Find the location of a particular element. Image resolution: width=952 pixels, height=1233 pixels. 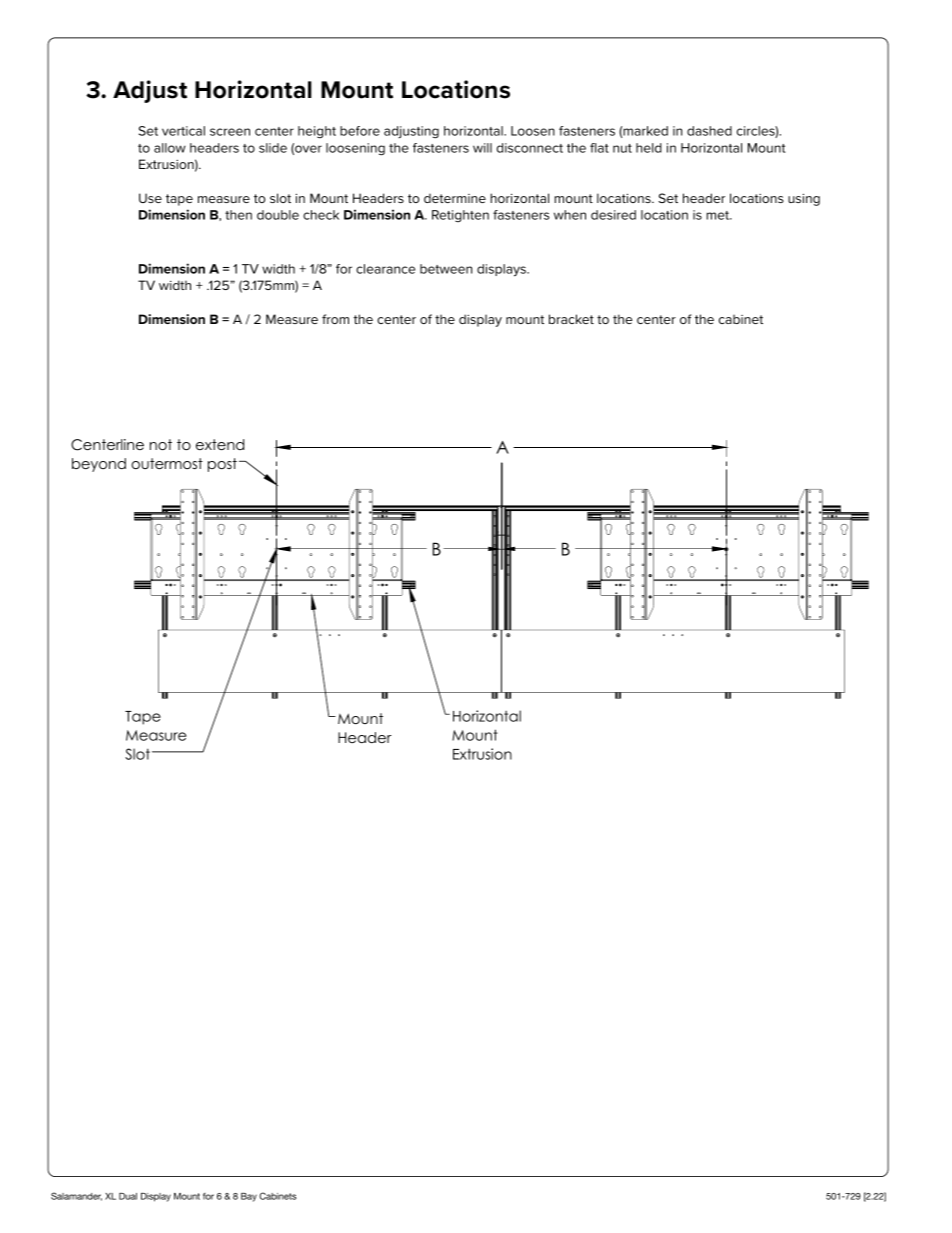

extend is located at coordinates (220, 444).
